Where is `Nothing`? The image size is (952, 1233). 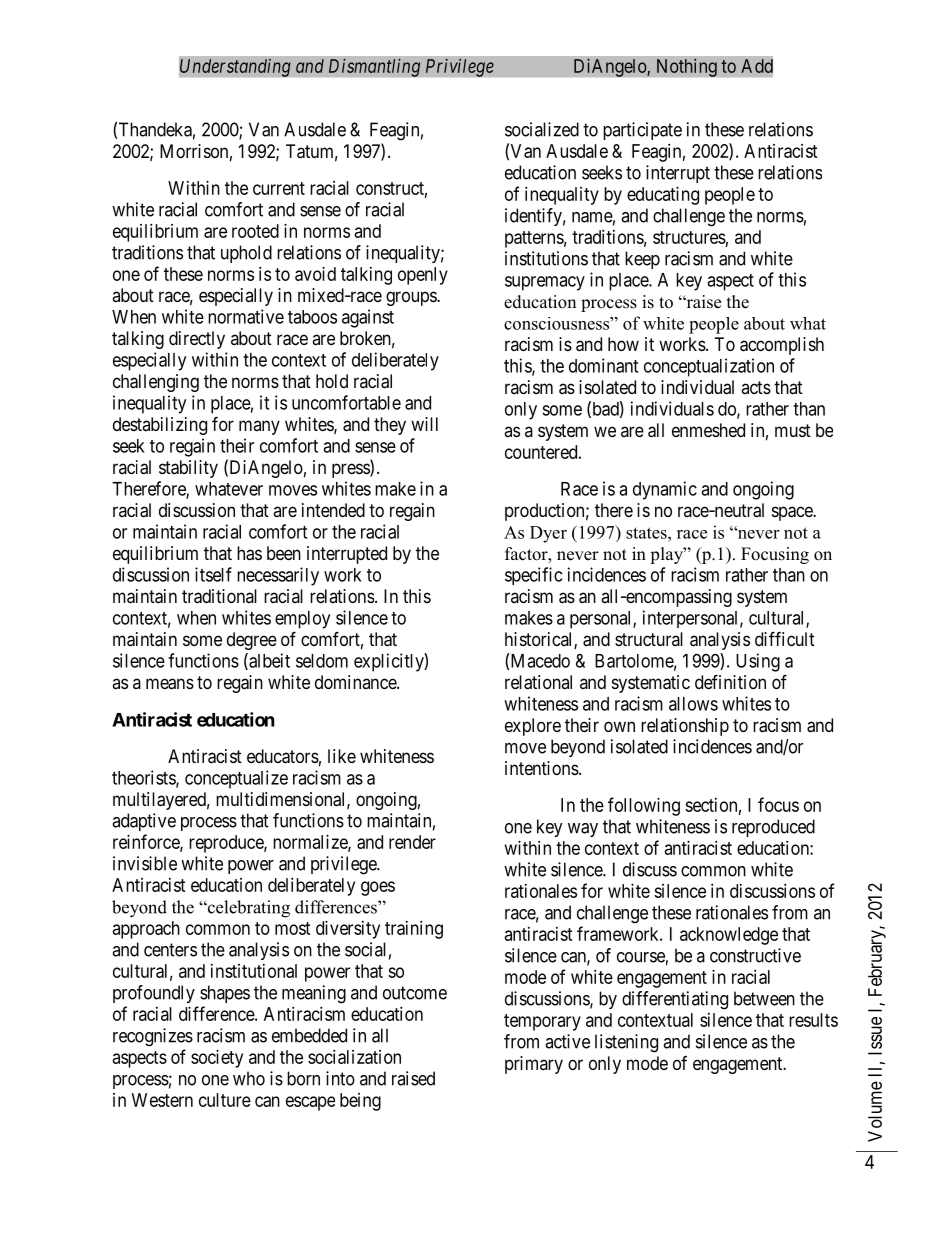
Nothing is located at coordinates (687, 67).
